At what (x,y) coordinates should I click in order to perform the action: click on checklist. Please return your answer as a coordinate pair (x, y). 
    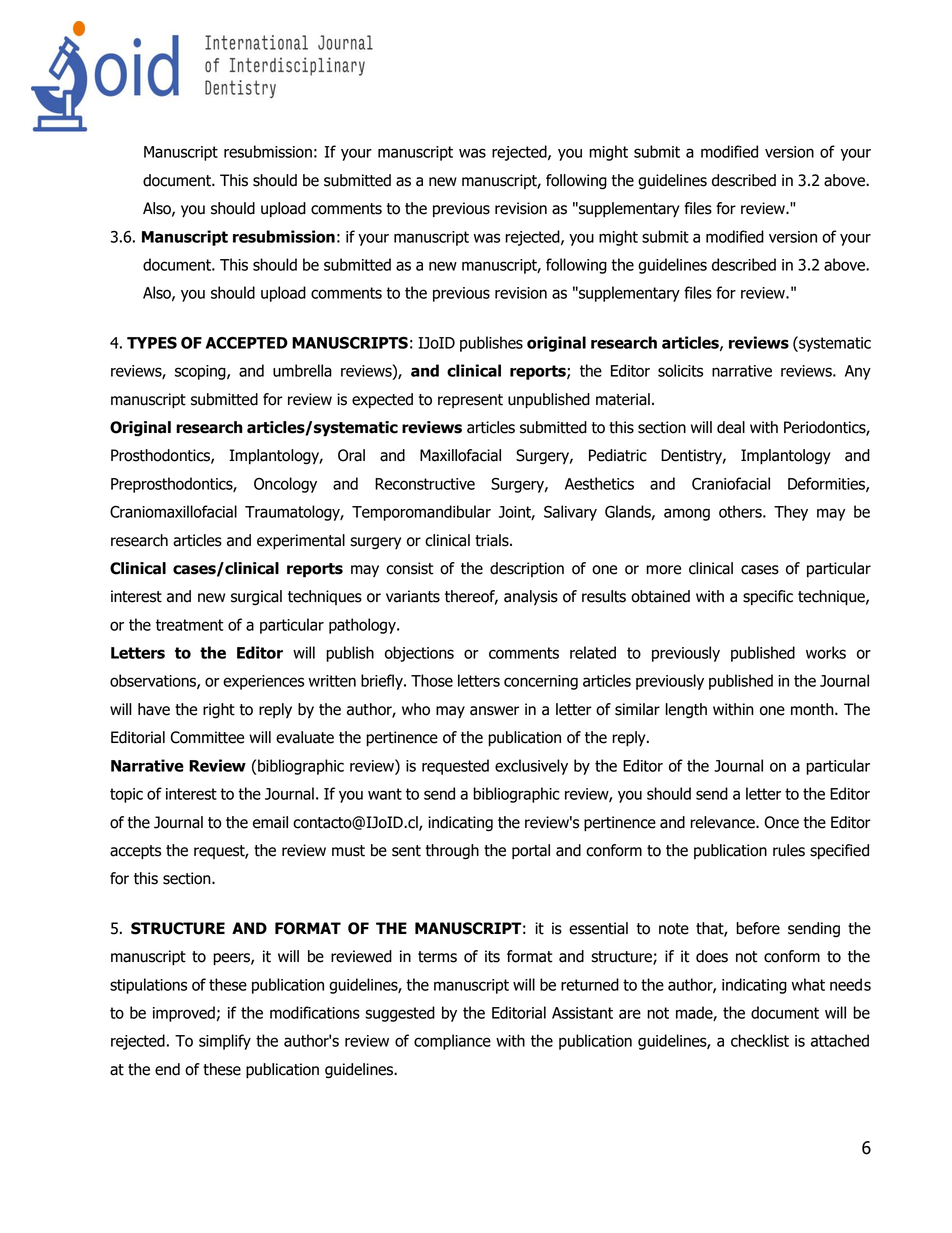
    Looking at the image, I should click on (760, 1040).
